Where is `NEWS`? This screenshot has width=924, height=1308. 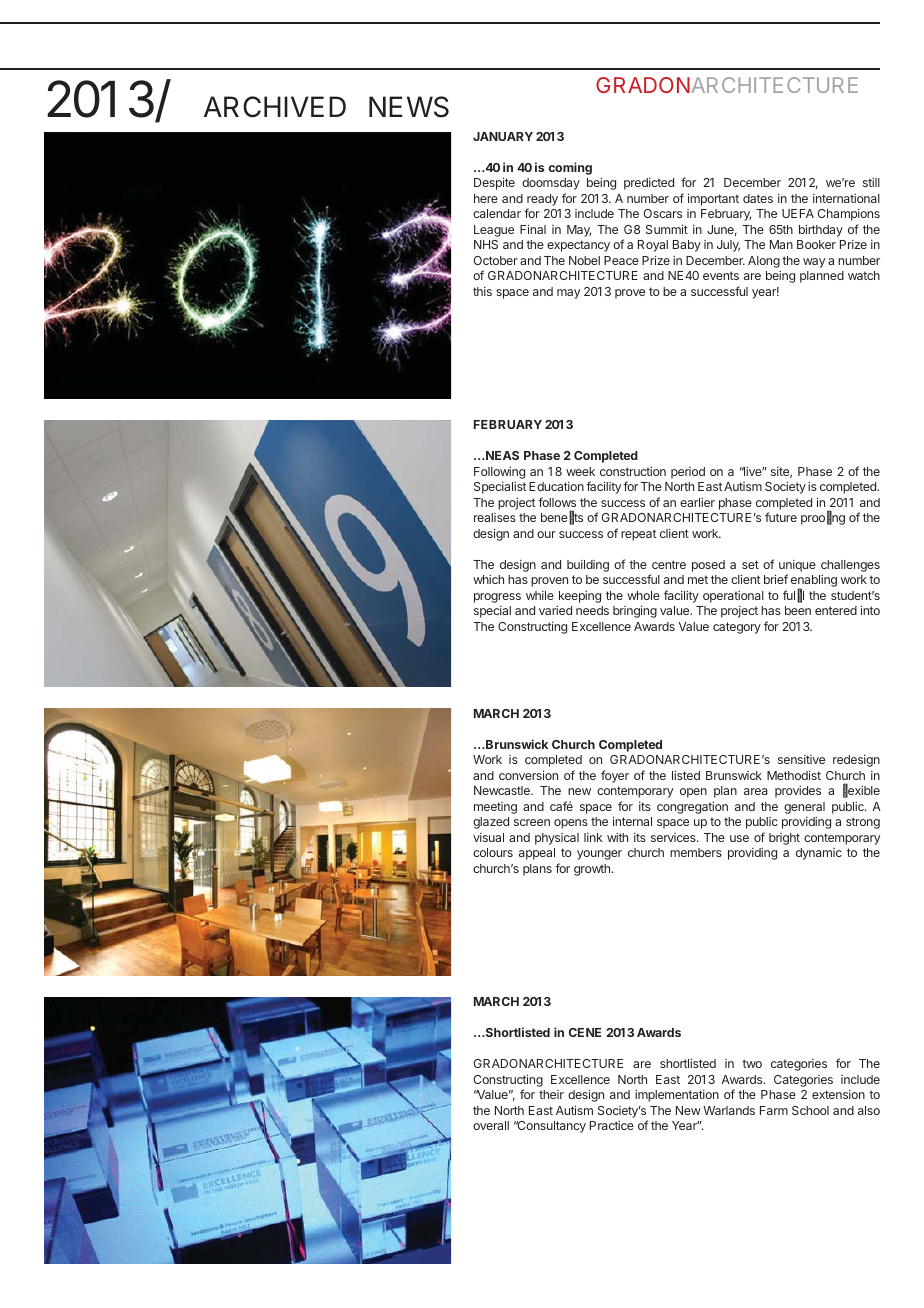
NEWS is located at coordinates (409, 107).
